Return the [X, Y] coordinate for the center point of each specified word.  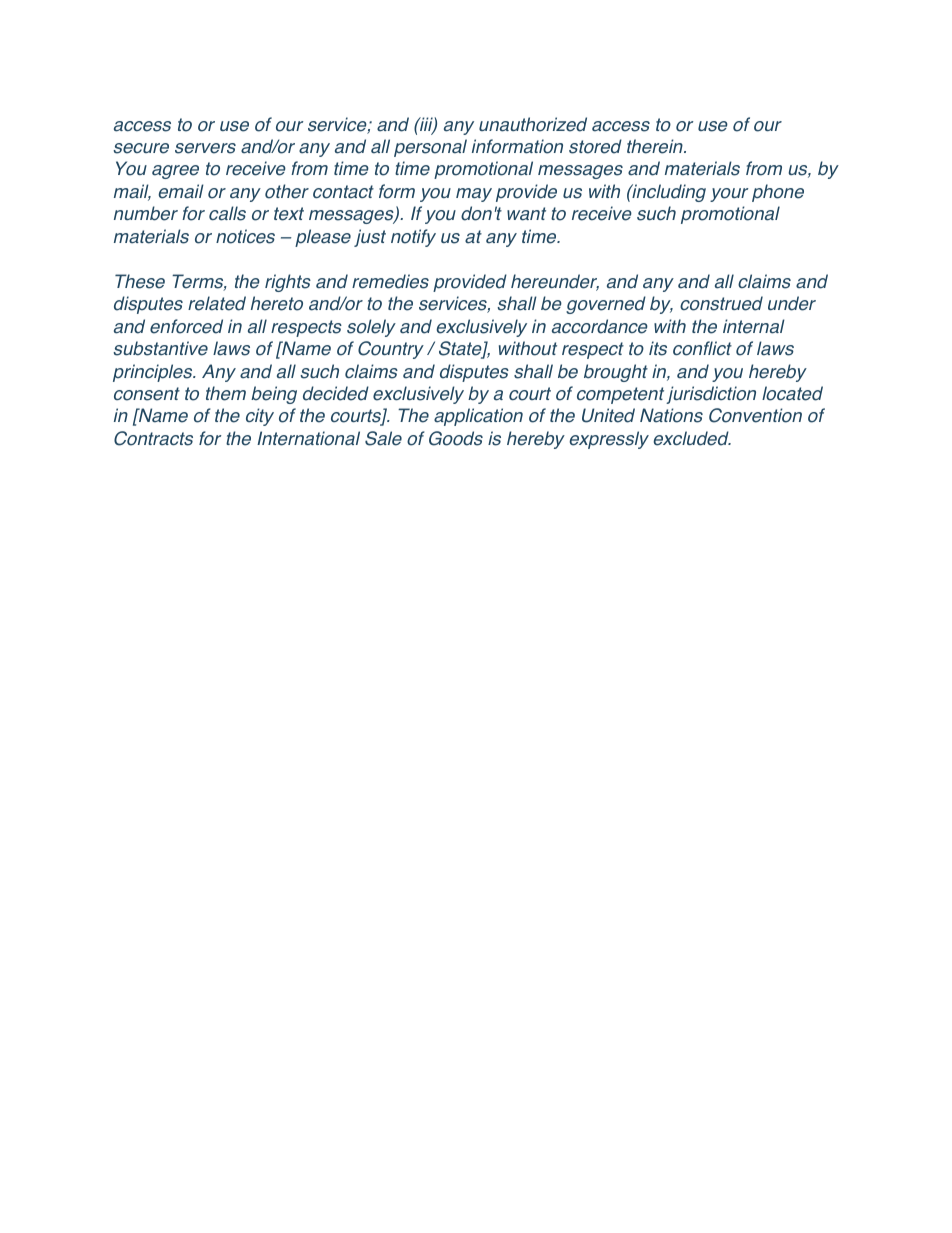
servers [205, 148]
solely [371, 328]
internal [754, 326]
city [260, 417]
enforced [186, 326]
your [729, 195]
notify [413, 238]
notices [245, 236]
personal [430, 148]
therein [656, 146]
